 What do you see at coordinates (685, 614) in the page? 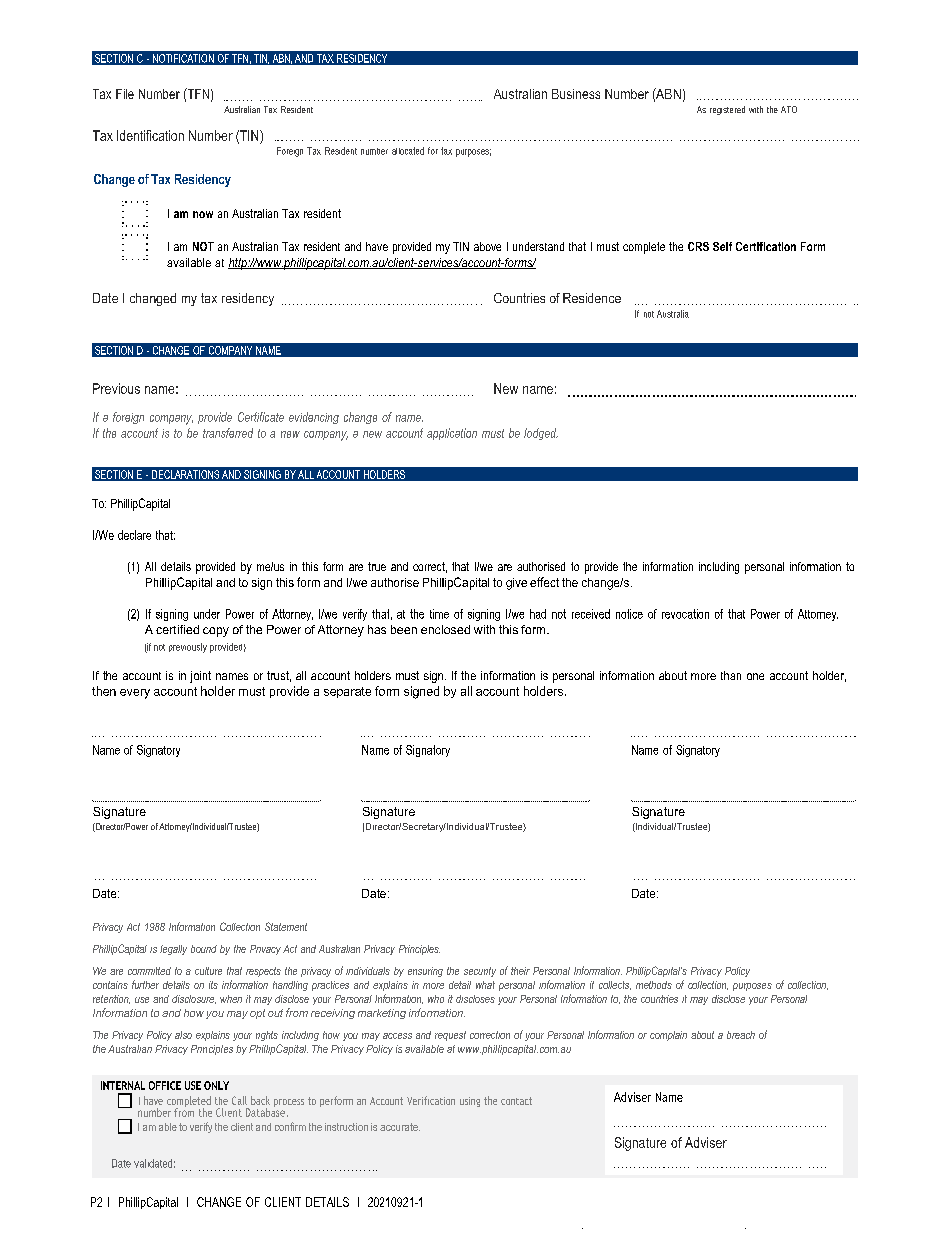
I see `revocation` at bounding box center [685, 614].
